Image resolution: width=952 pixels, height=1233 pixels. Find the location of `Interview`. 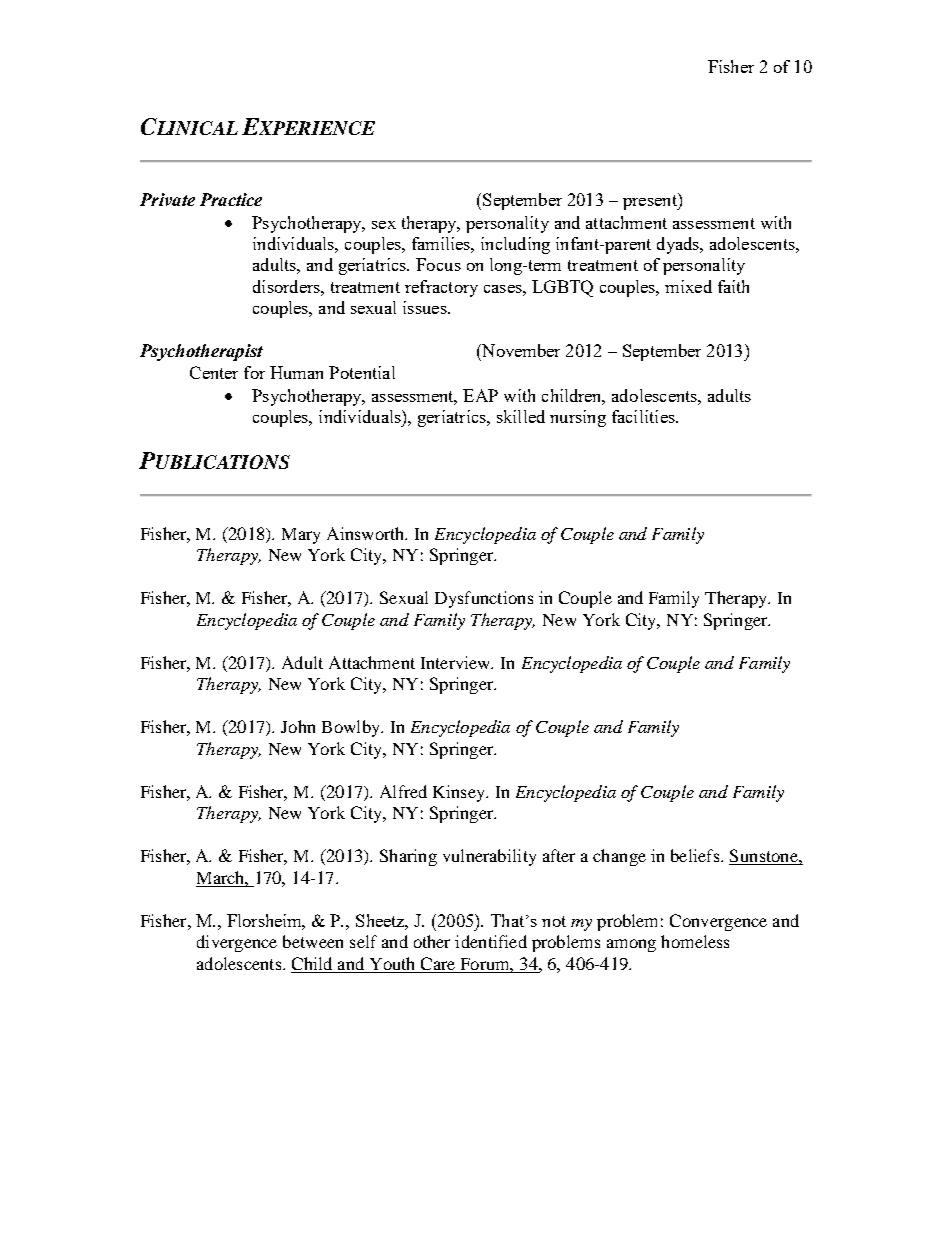

Interview is located at coordinates (457, 662).
